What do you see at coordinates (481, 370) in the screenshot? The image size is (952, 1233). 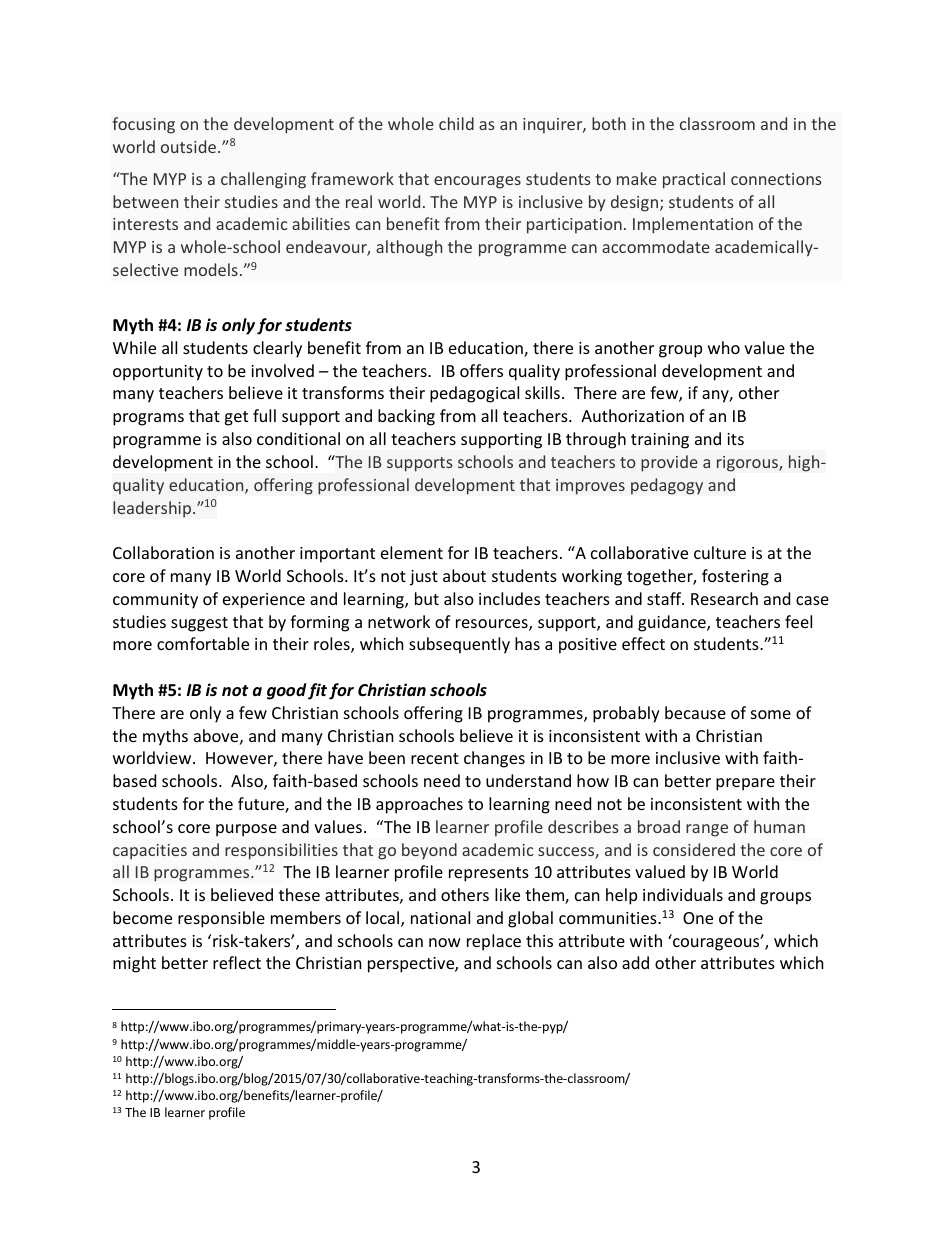 I see `offers` at bounding box center [481, 370].
